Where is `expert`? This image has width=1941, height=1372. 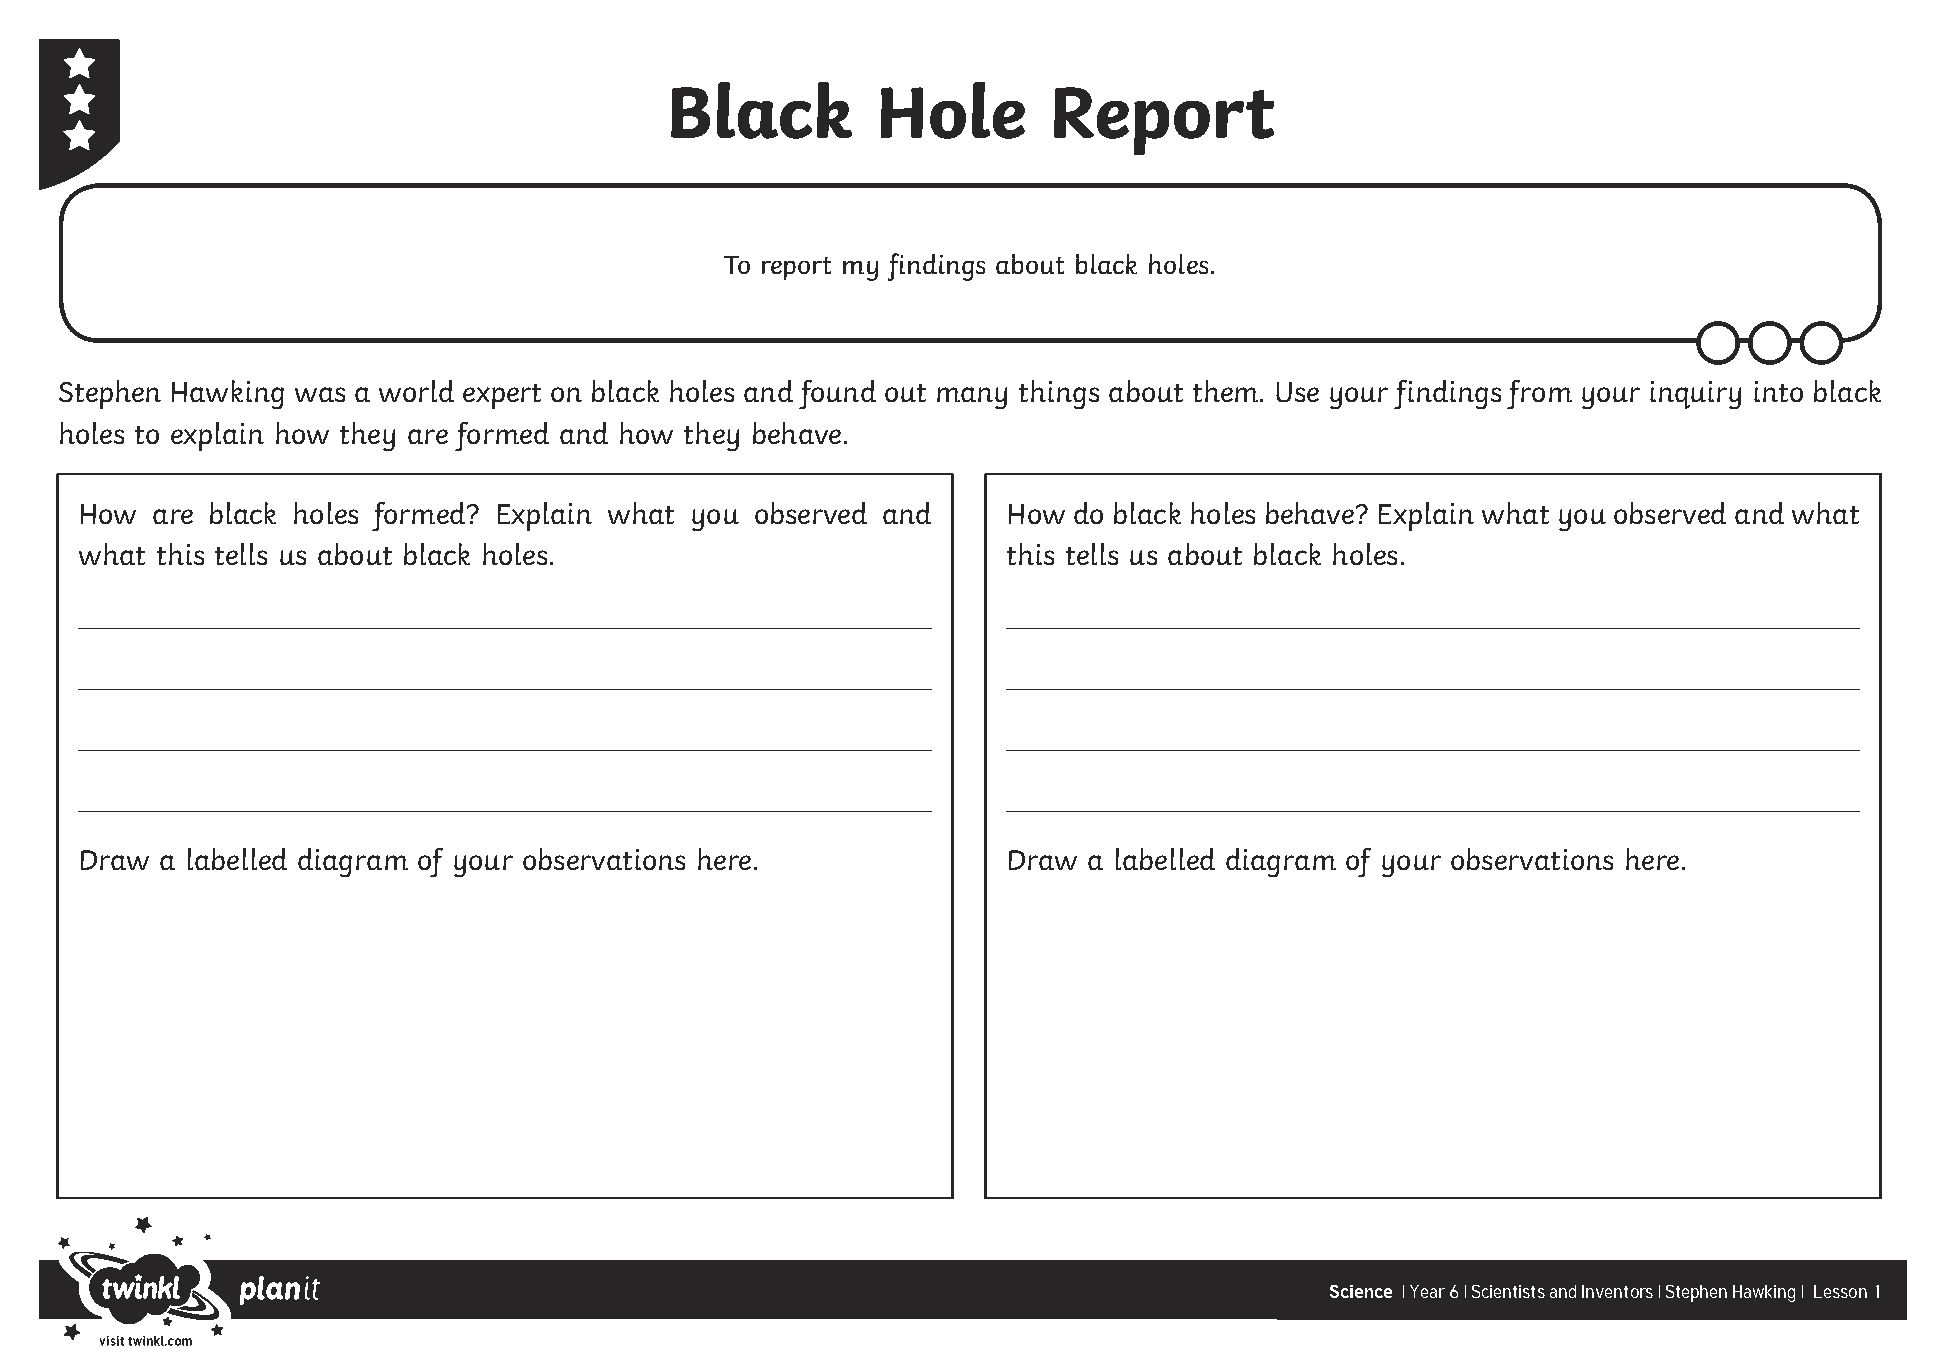
expert is located at coordinates (502, 396).
